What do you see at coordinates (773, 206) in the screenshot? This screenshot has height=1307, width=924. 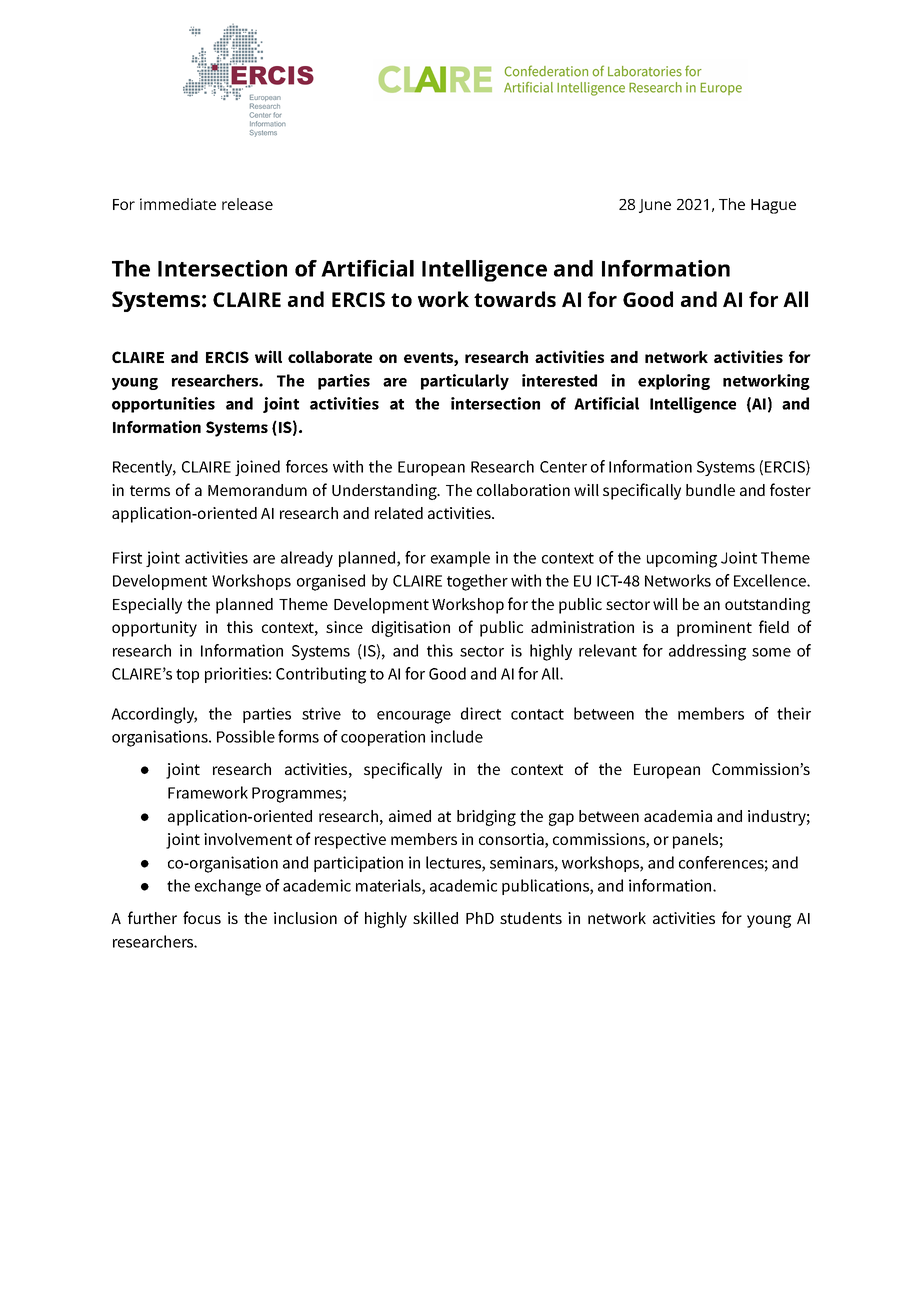 I see `Hague` at bounding box center [773, 206].
